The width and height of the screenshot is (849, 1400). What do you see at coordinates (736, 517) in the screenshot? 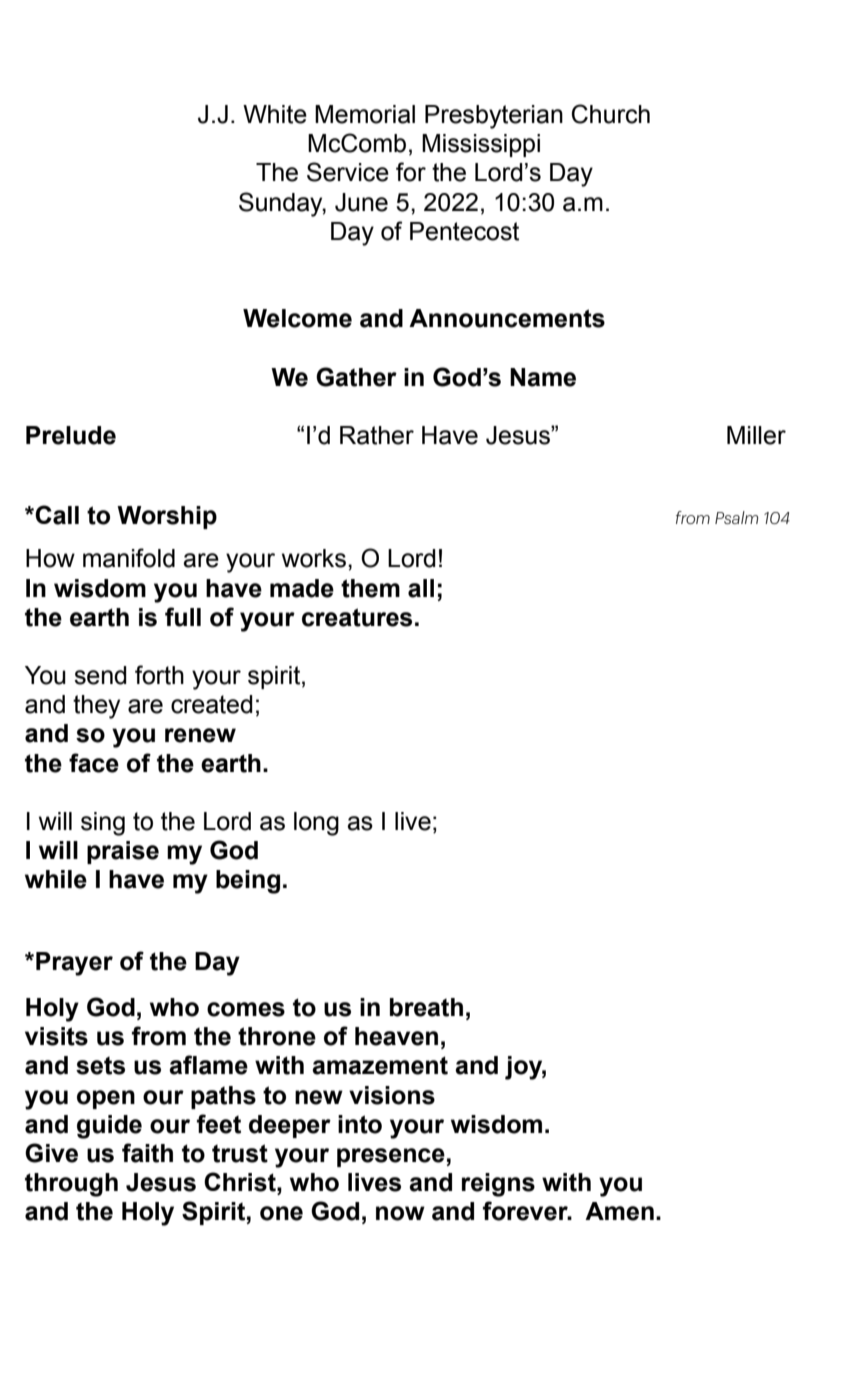
I see `Psalm` at bounding box center [736, 517].
